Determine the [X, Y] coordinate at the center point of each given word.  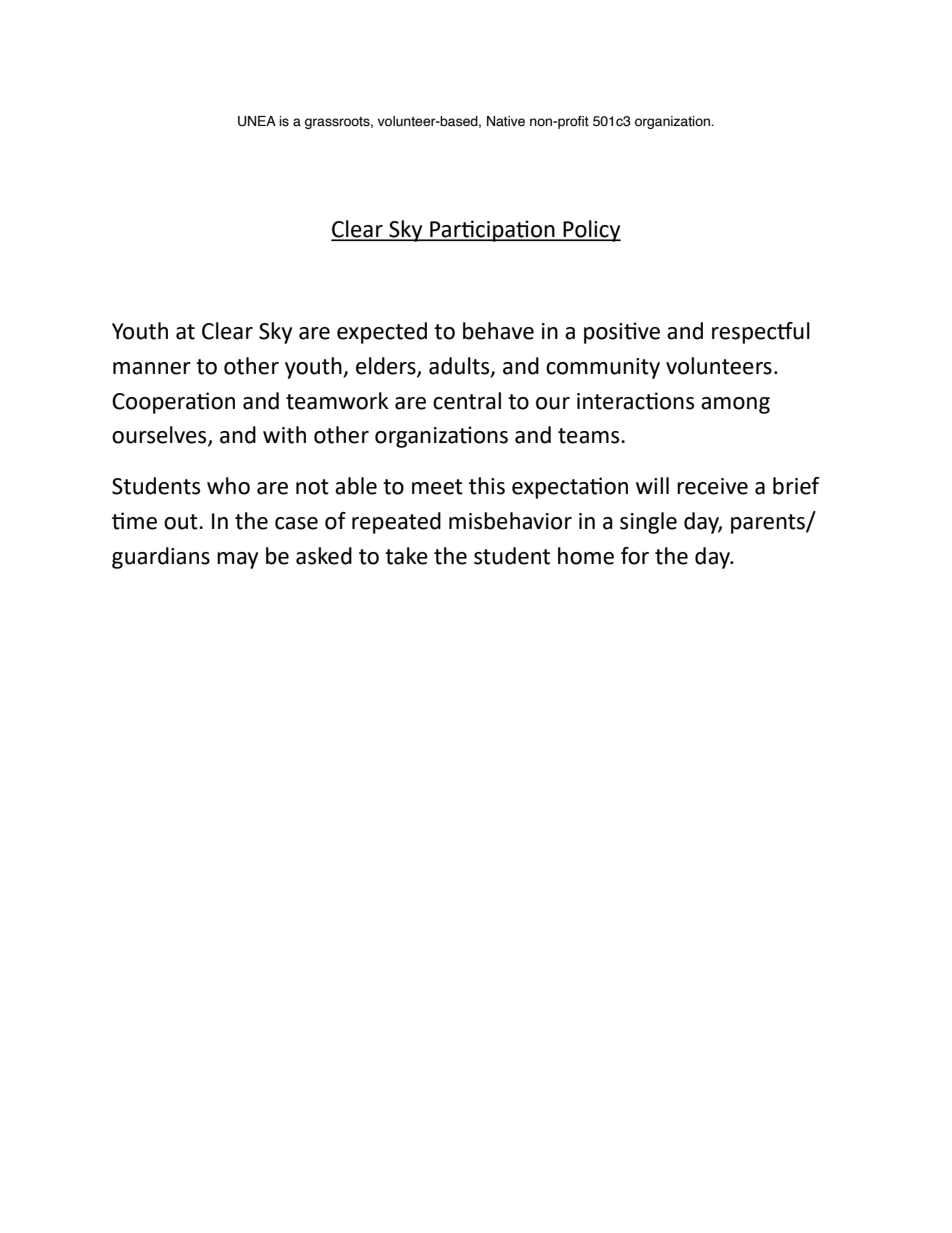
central [467, 401]
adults [460, 366]
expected [382, 333]
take [406, 556]
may [237, 560]
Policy [591, 231]
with [284, 435]
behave [498, 331]
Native [506, 121]
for [635, 556]
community [603, 368]
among [735, 405]
